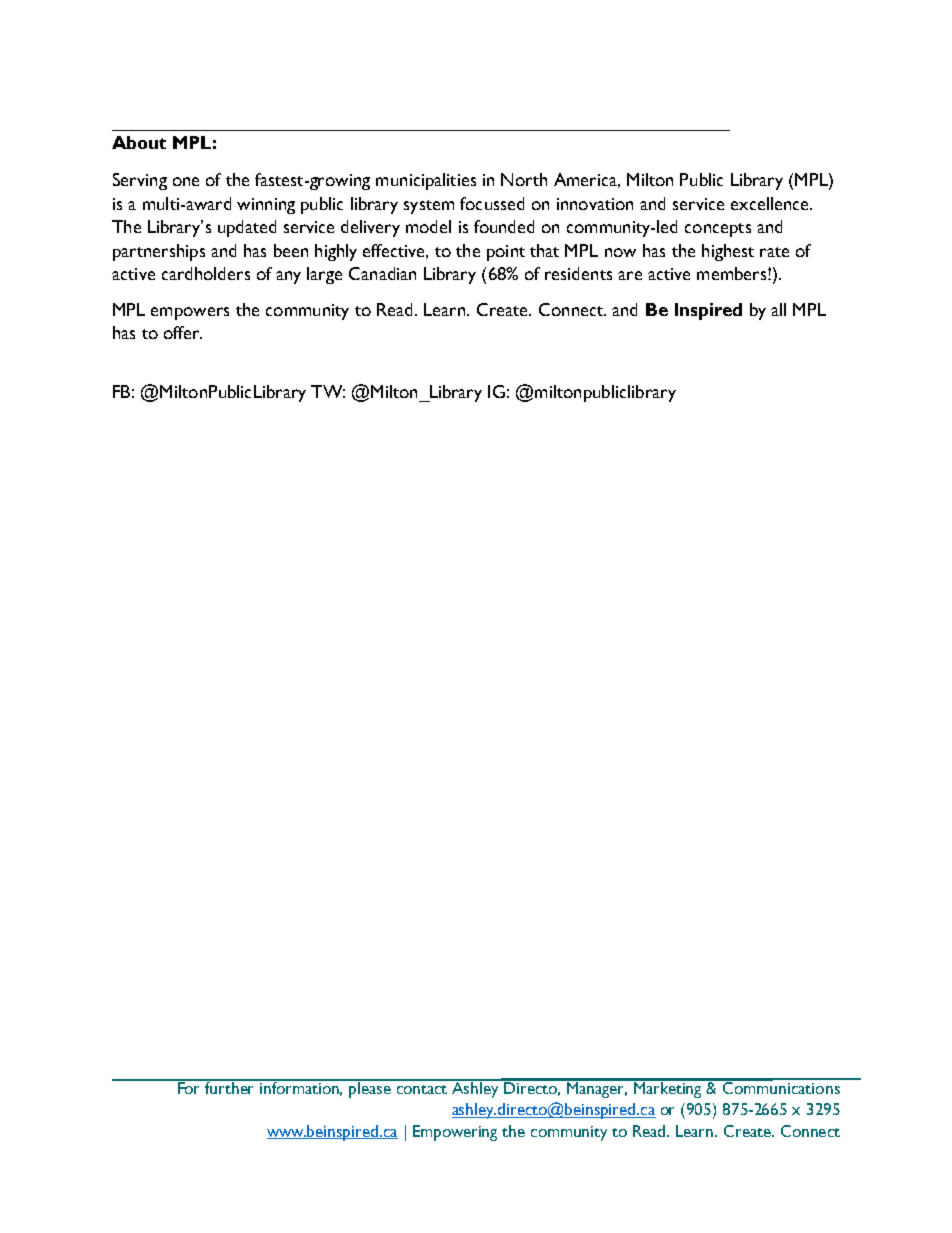 The image size is (952, 1233). Describe the element at coordinates (455, 1133) in the page. I see `Empowering` at that location.
